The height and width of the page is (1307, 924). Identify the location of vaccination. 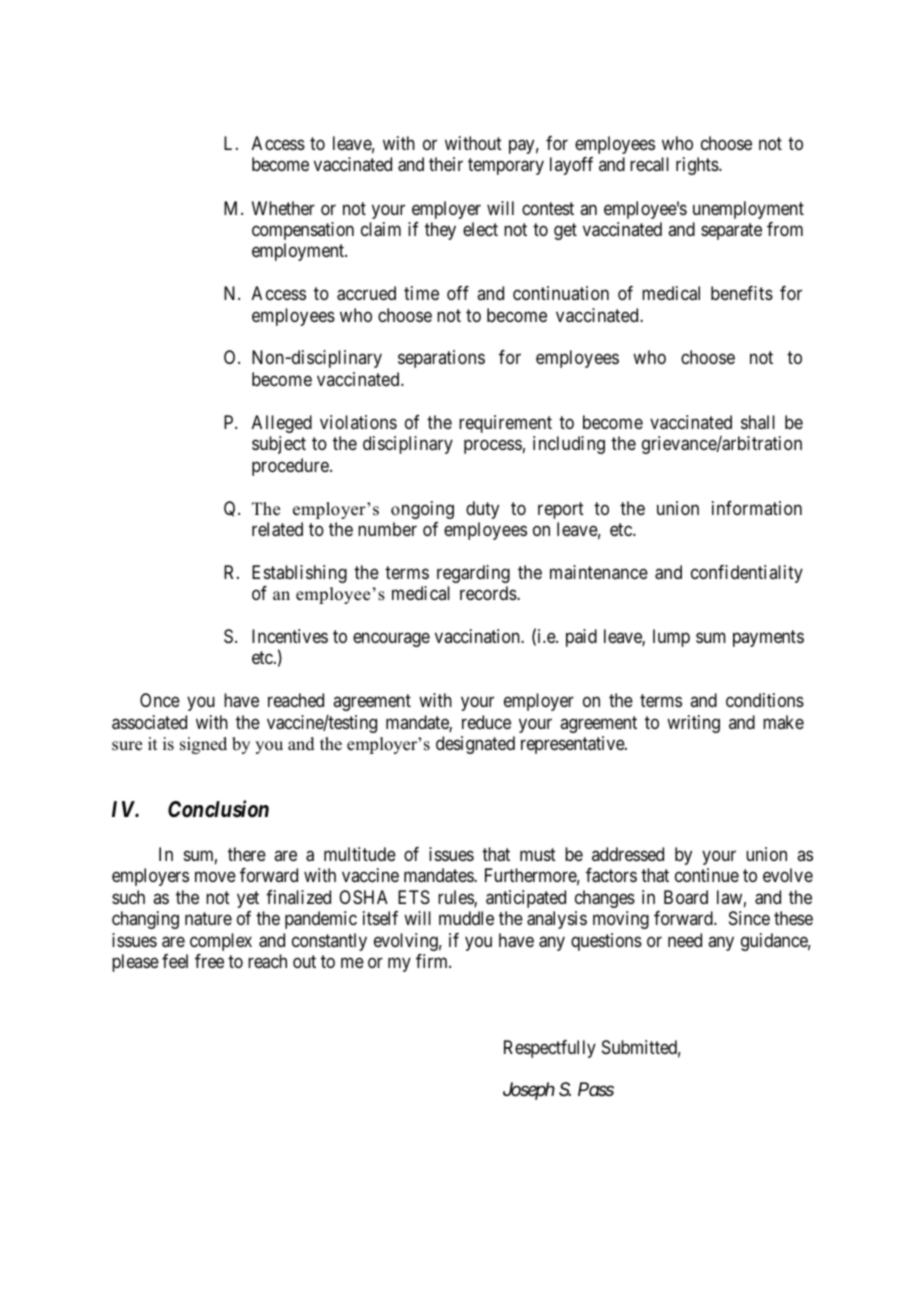
(478, 636).
